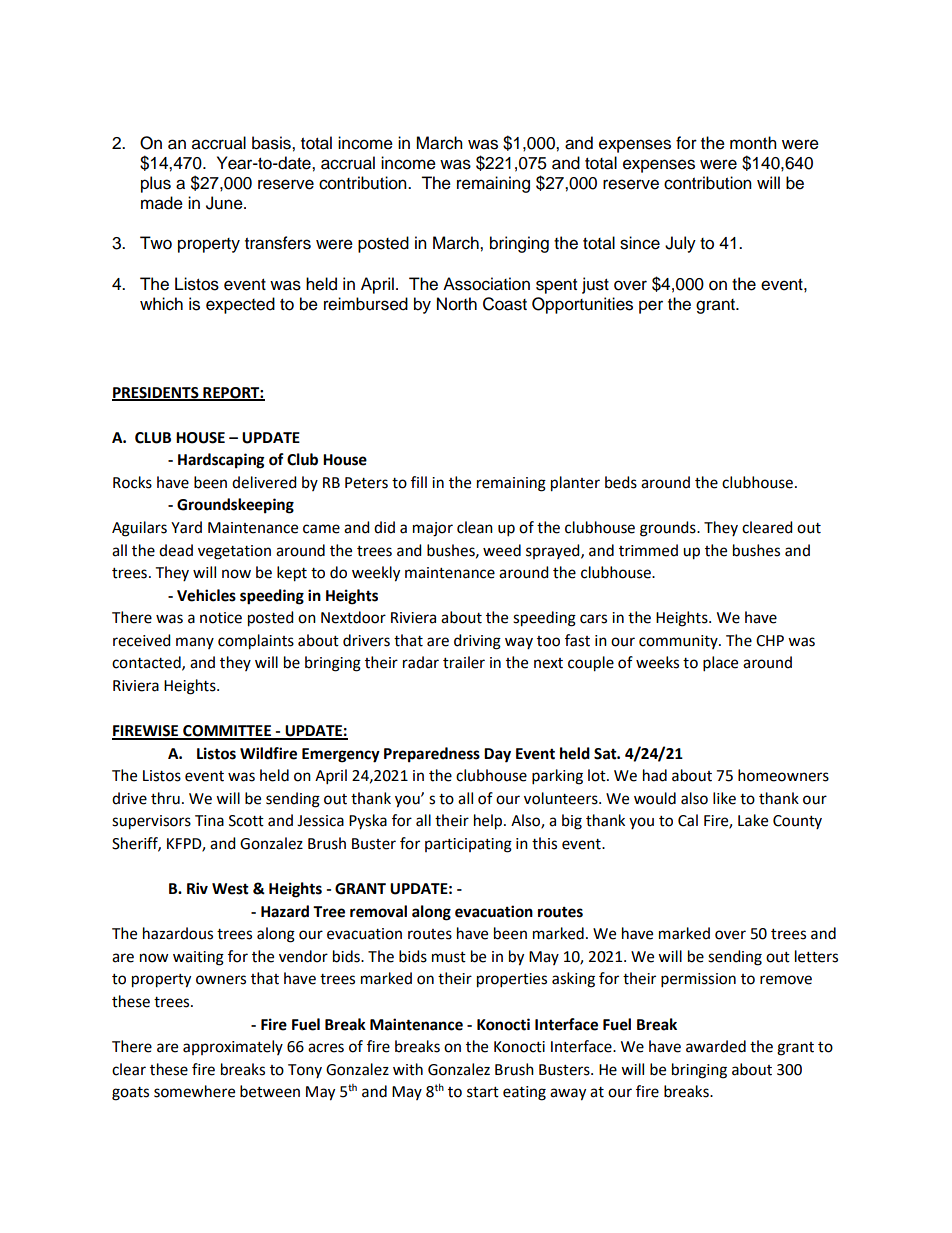 The height and width of the screenshot is (1233, 952). Describe the element at coordinates (770, 641) in the screenshot. I see `CHP` at that location.
